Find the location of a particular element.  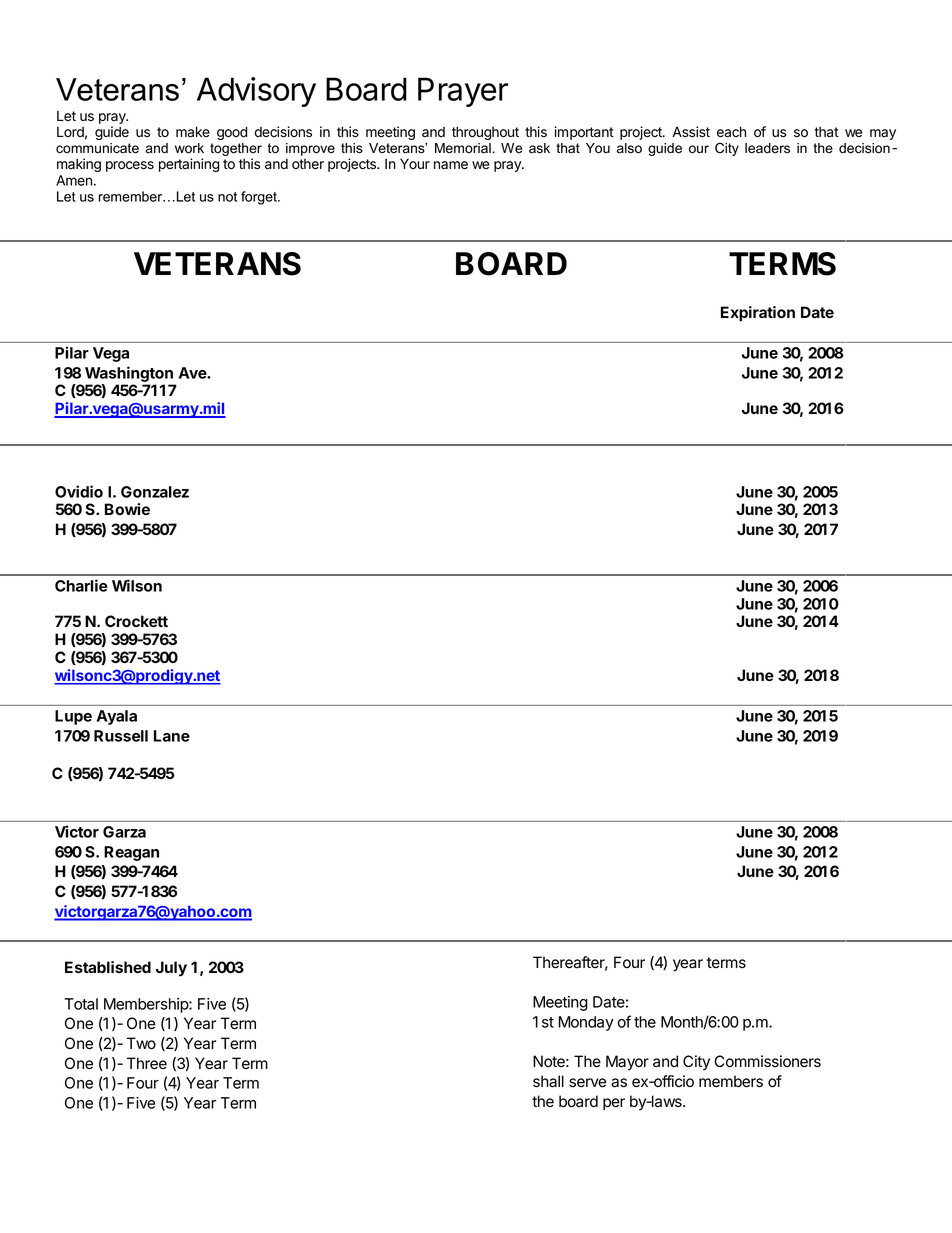

Total is located at coordinates (81, 1004).
